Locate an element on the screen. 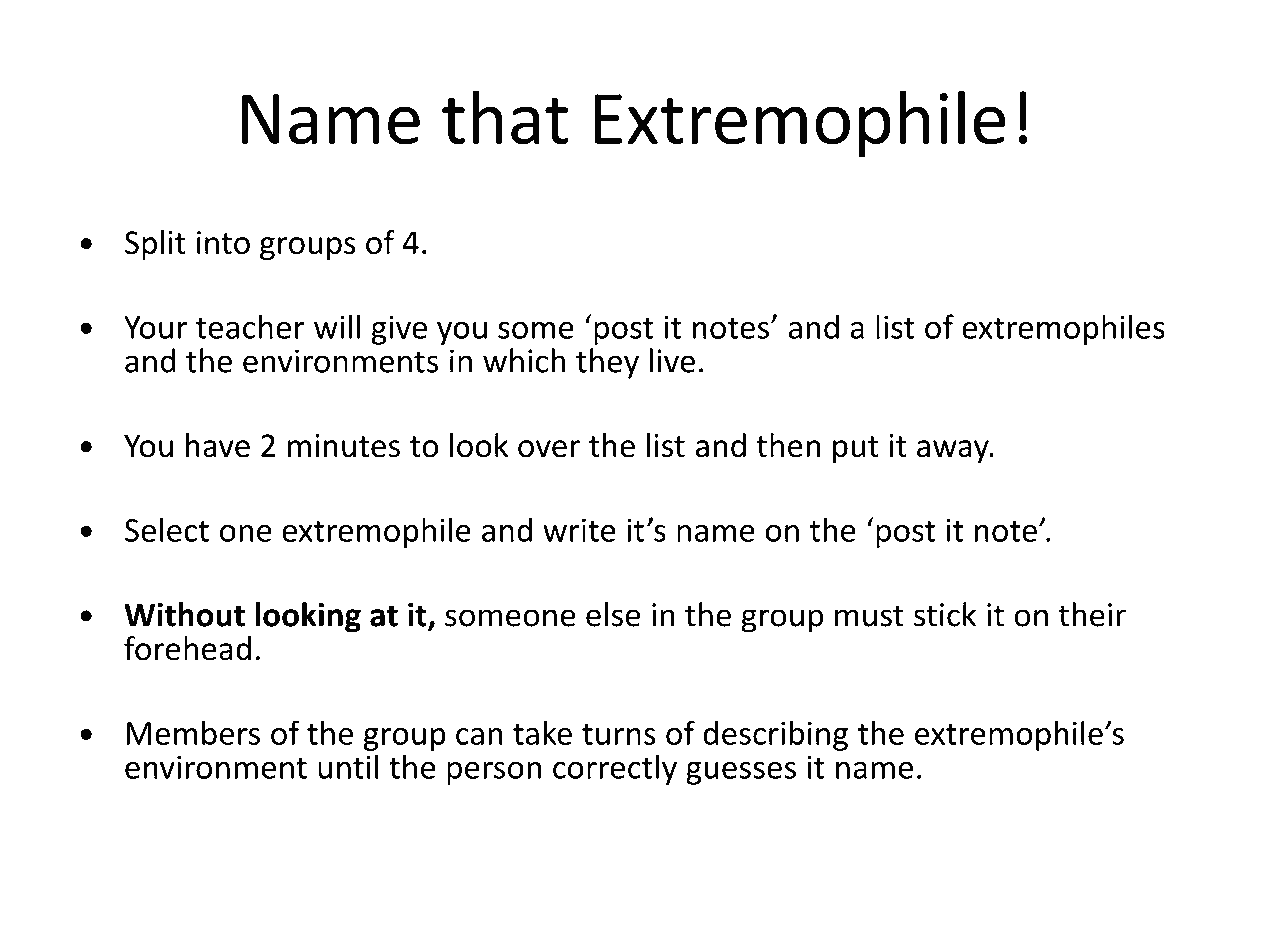 This screenshot has height=952, width=1270. that is located at coordinates (505, 117).
